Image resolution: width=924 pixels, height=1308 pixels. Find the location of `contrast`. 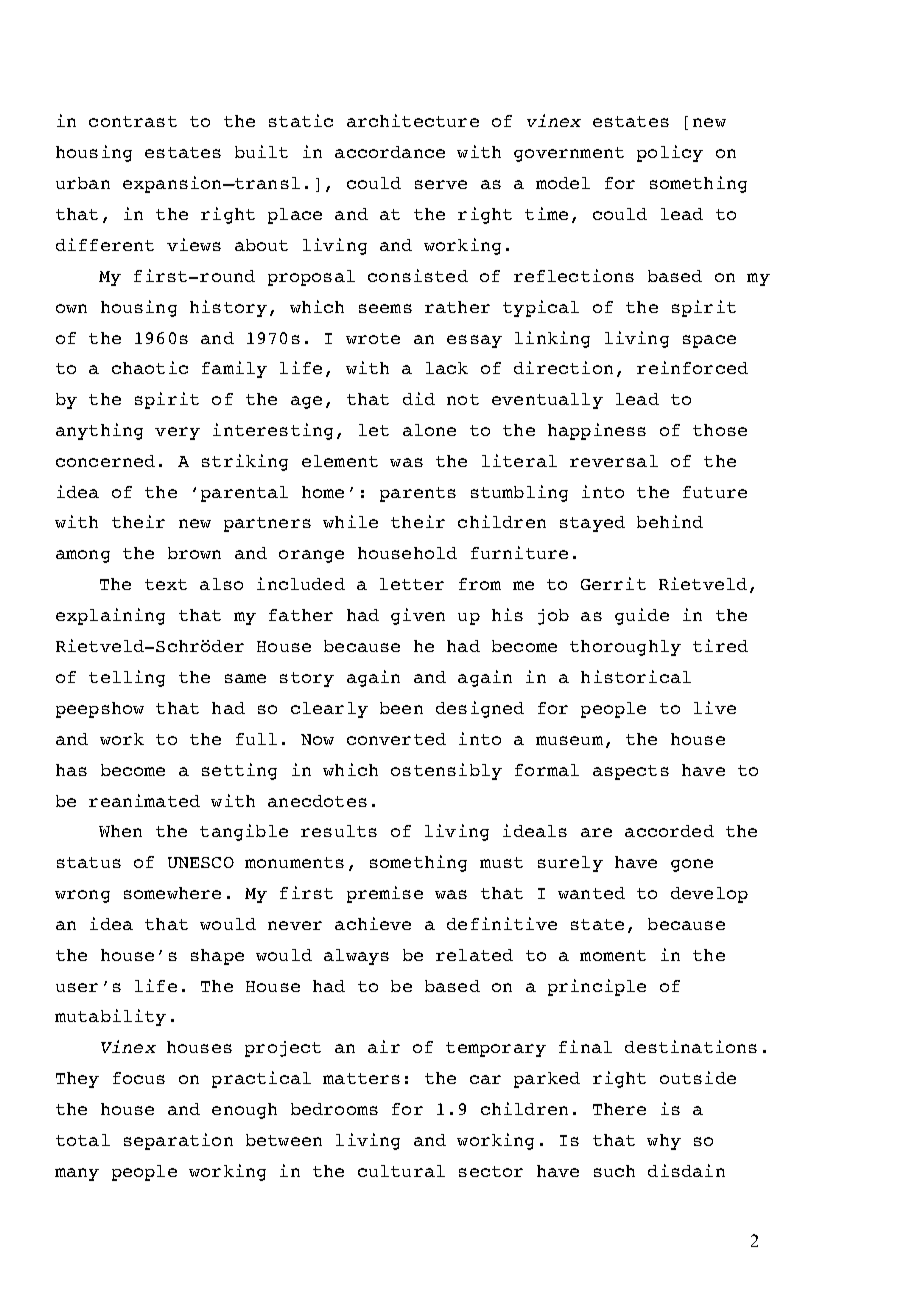

contrast is located at coordinates (133, 121).
